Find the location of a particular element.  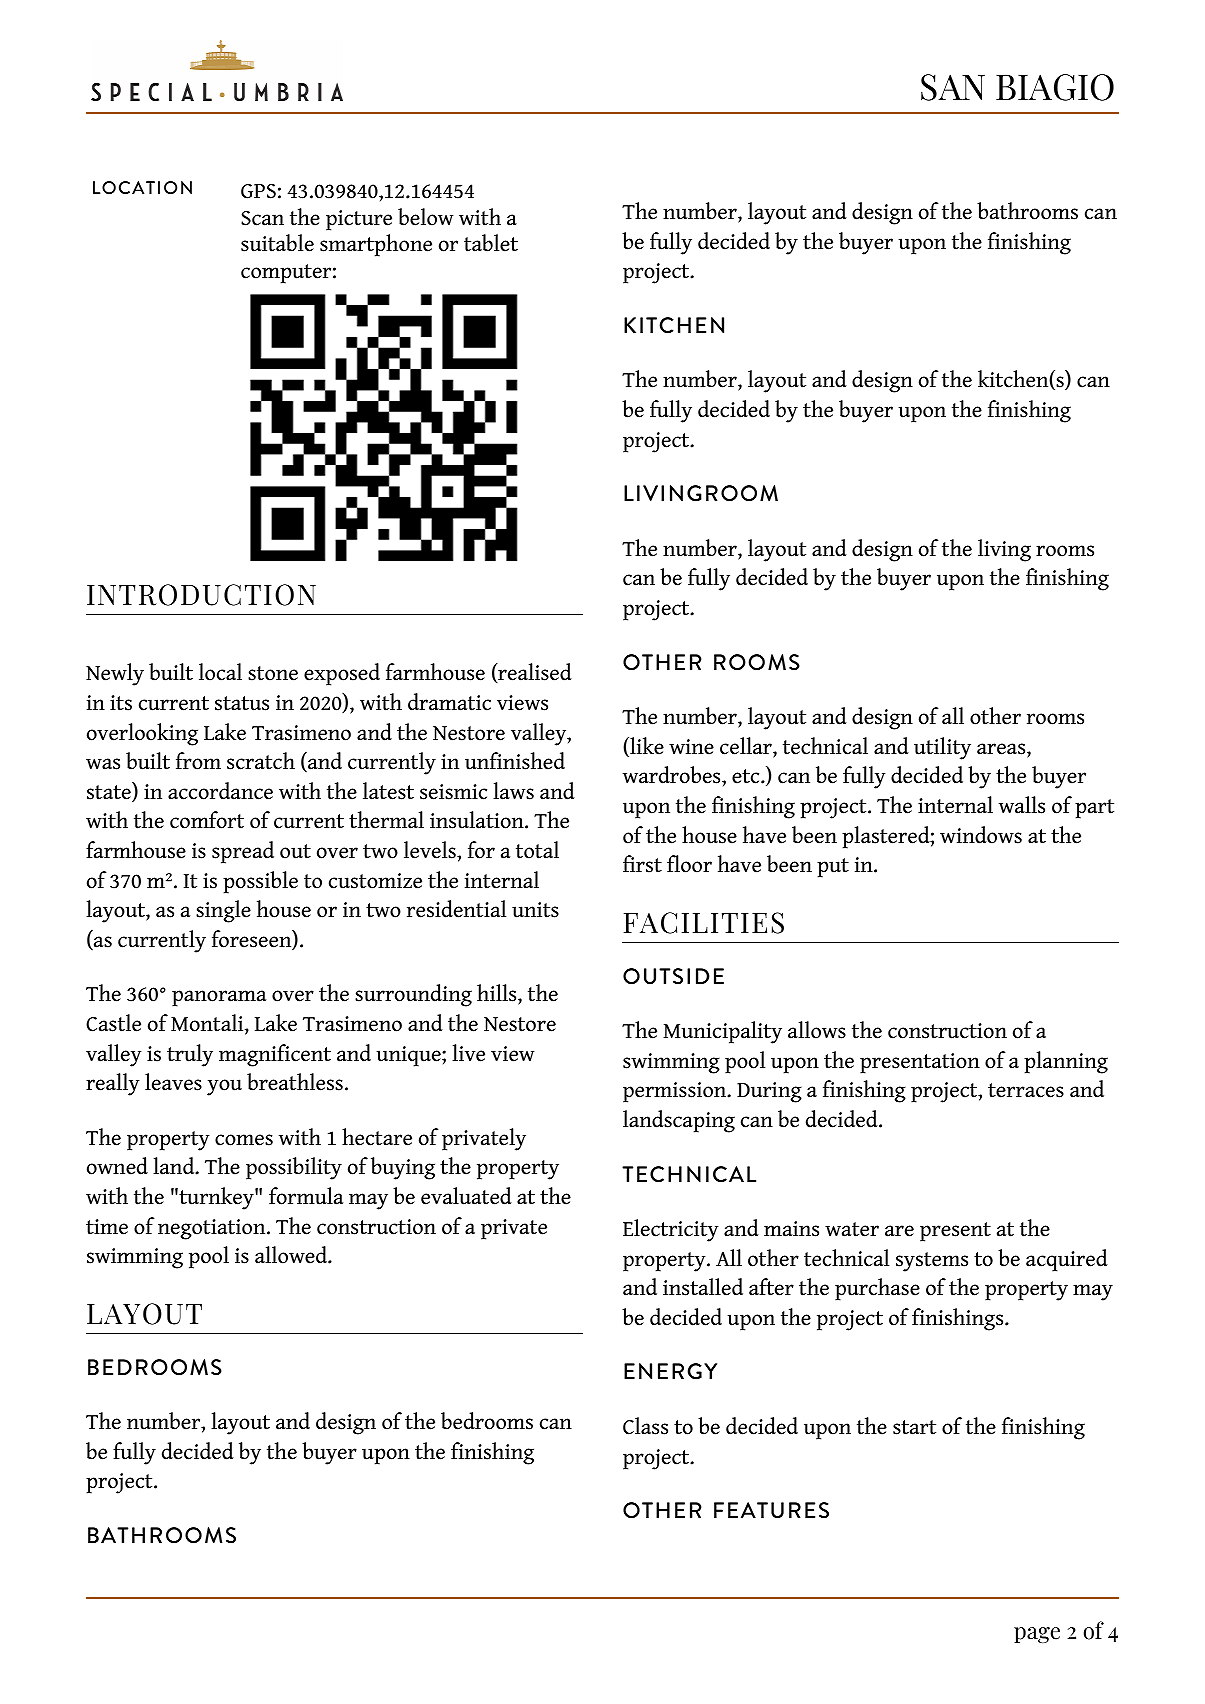

comes is located at coordinates (244, 1140).
